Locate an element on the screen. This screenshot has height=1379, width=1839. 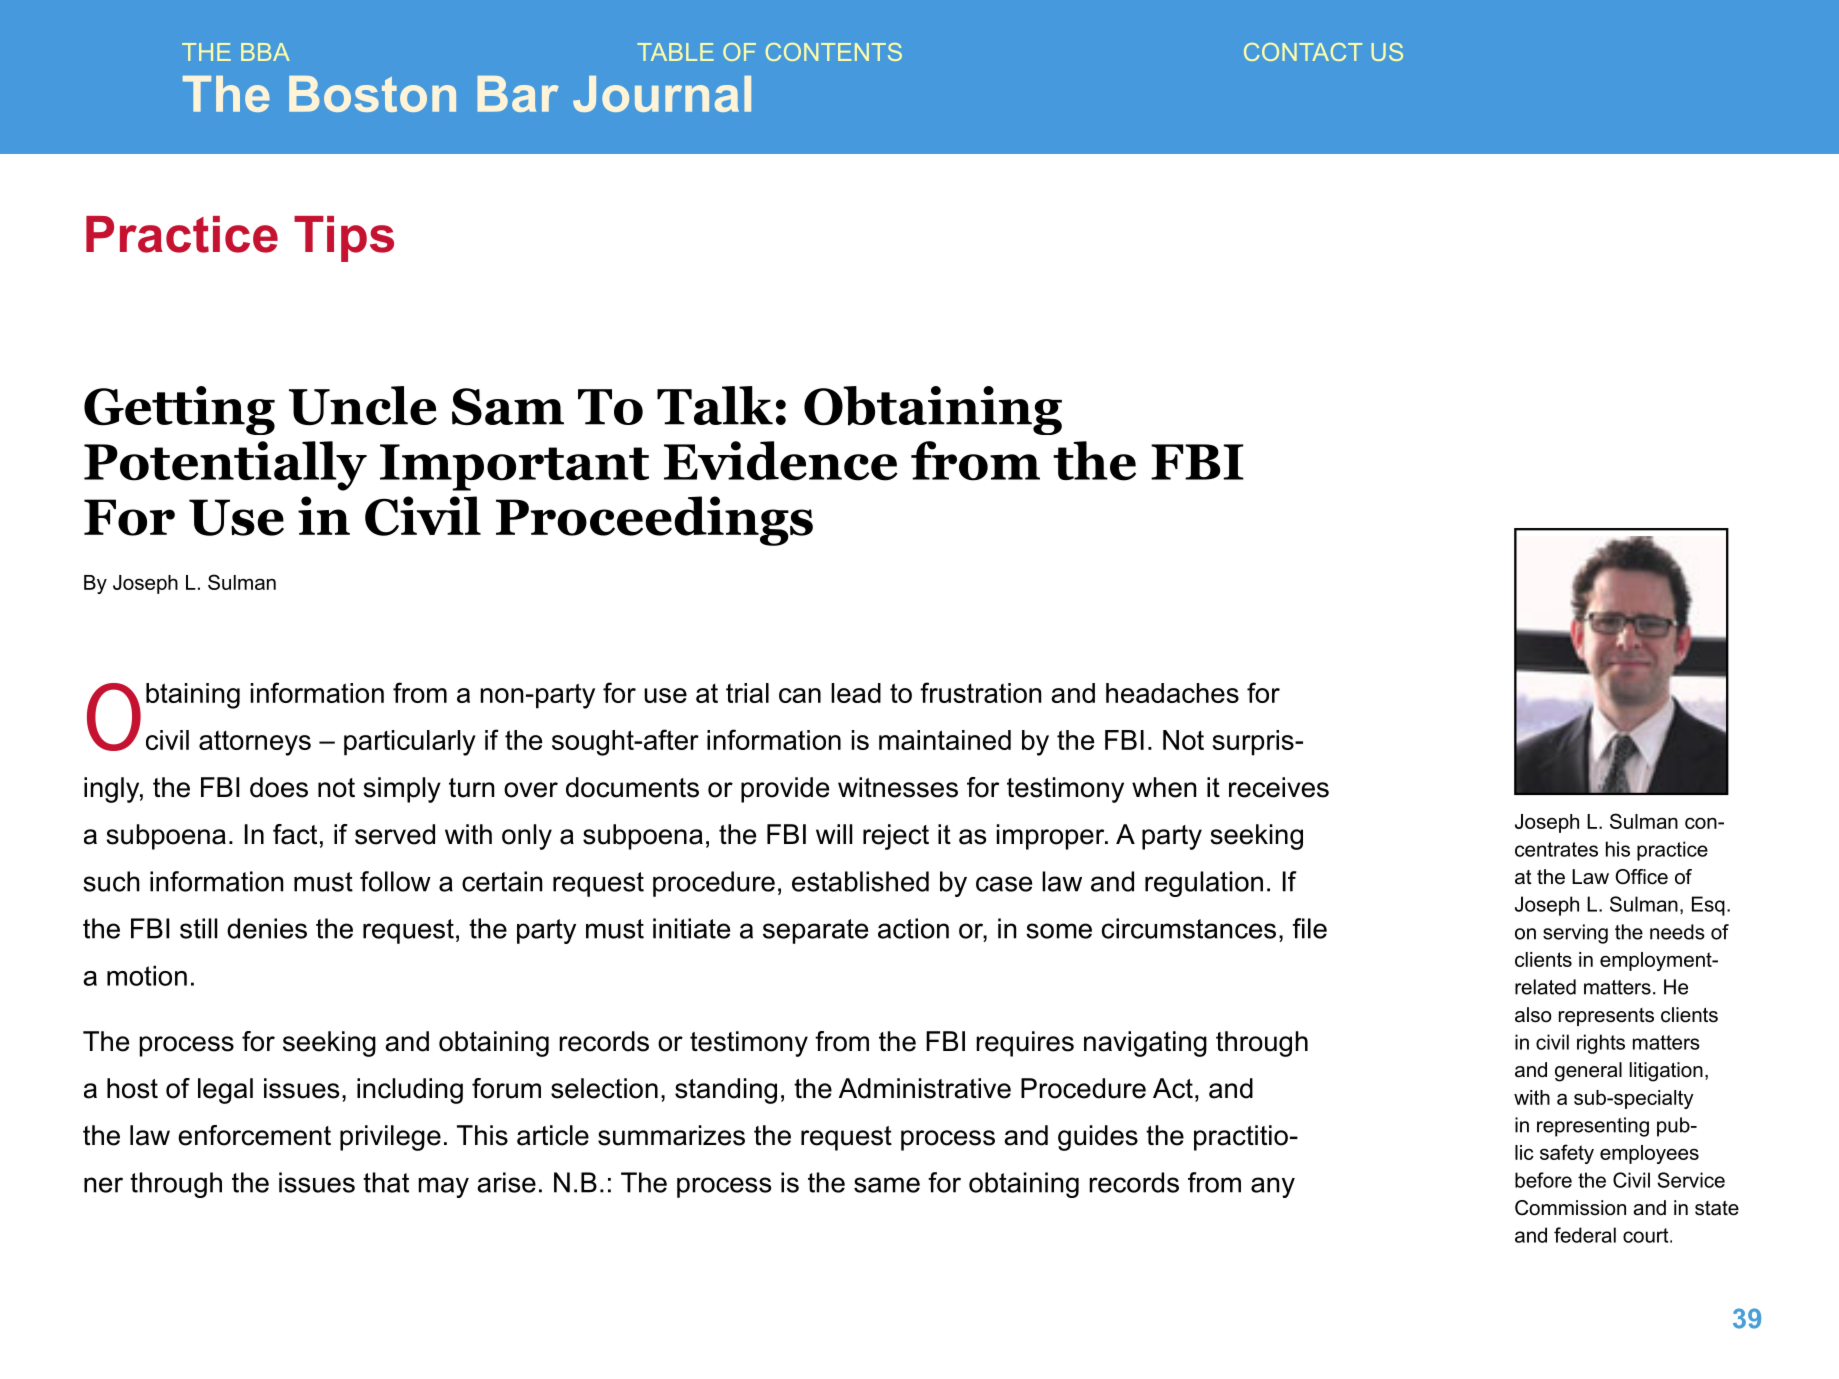
lead is located at coordinates (856, 693).
